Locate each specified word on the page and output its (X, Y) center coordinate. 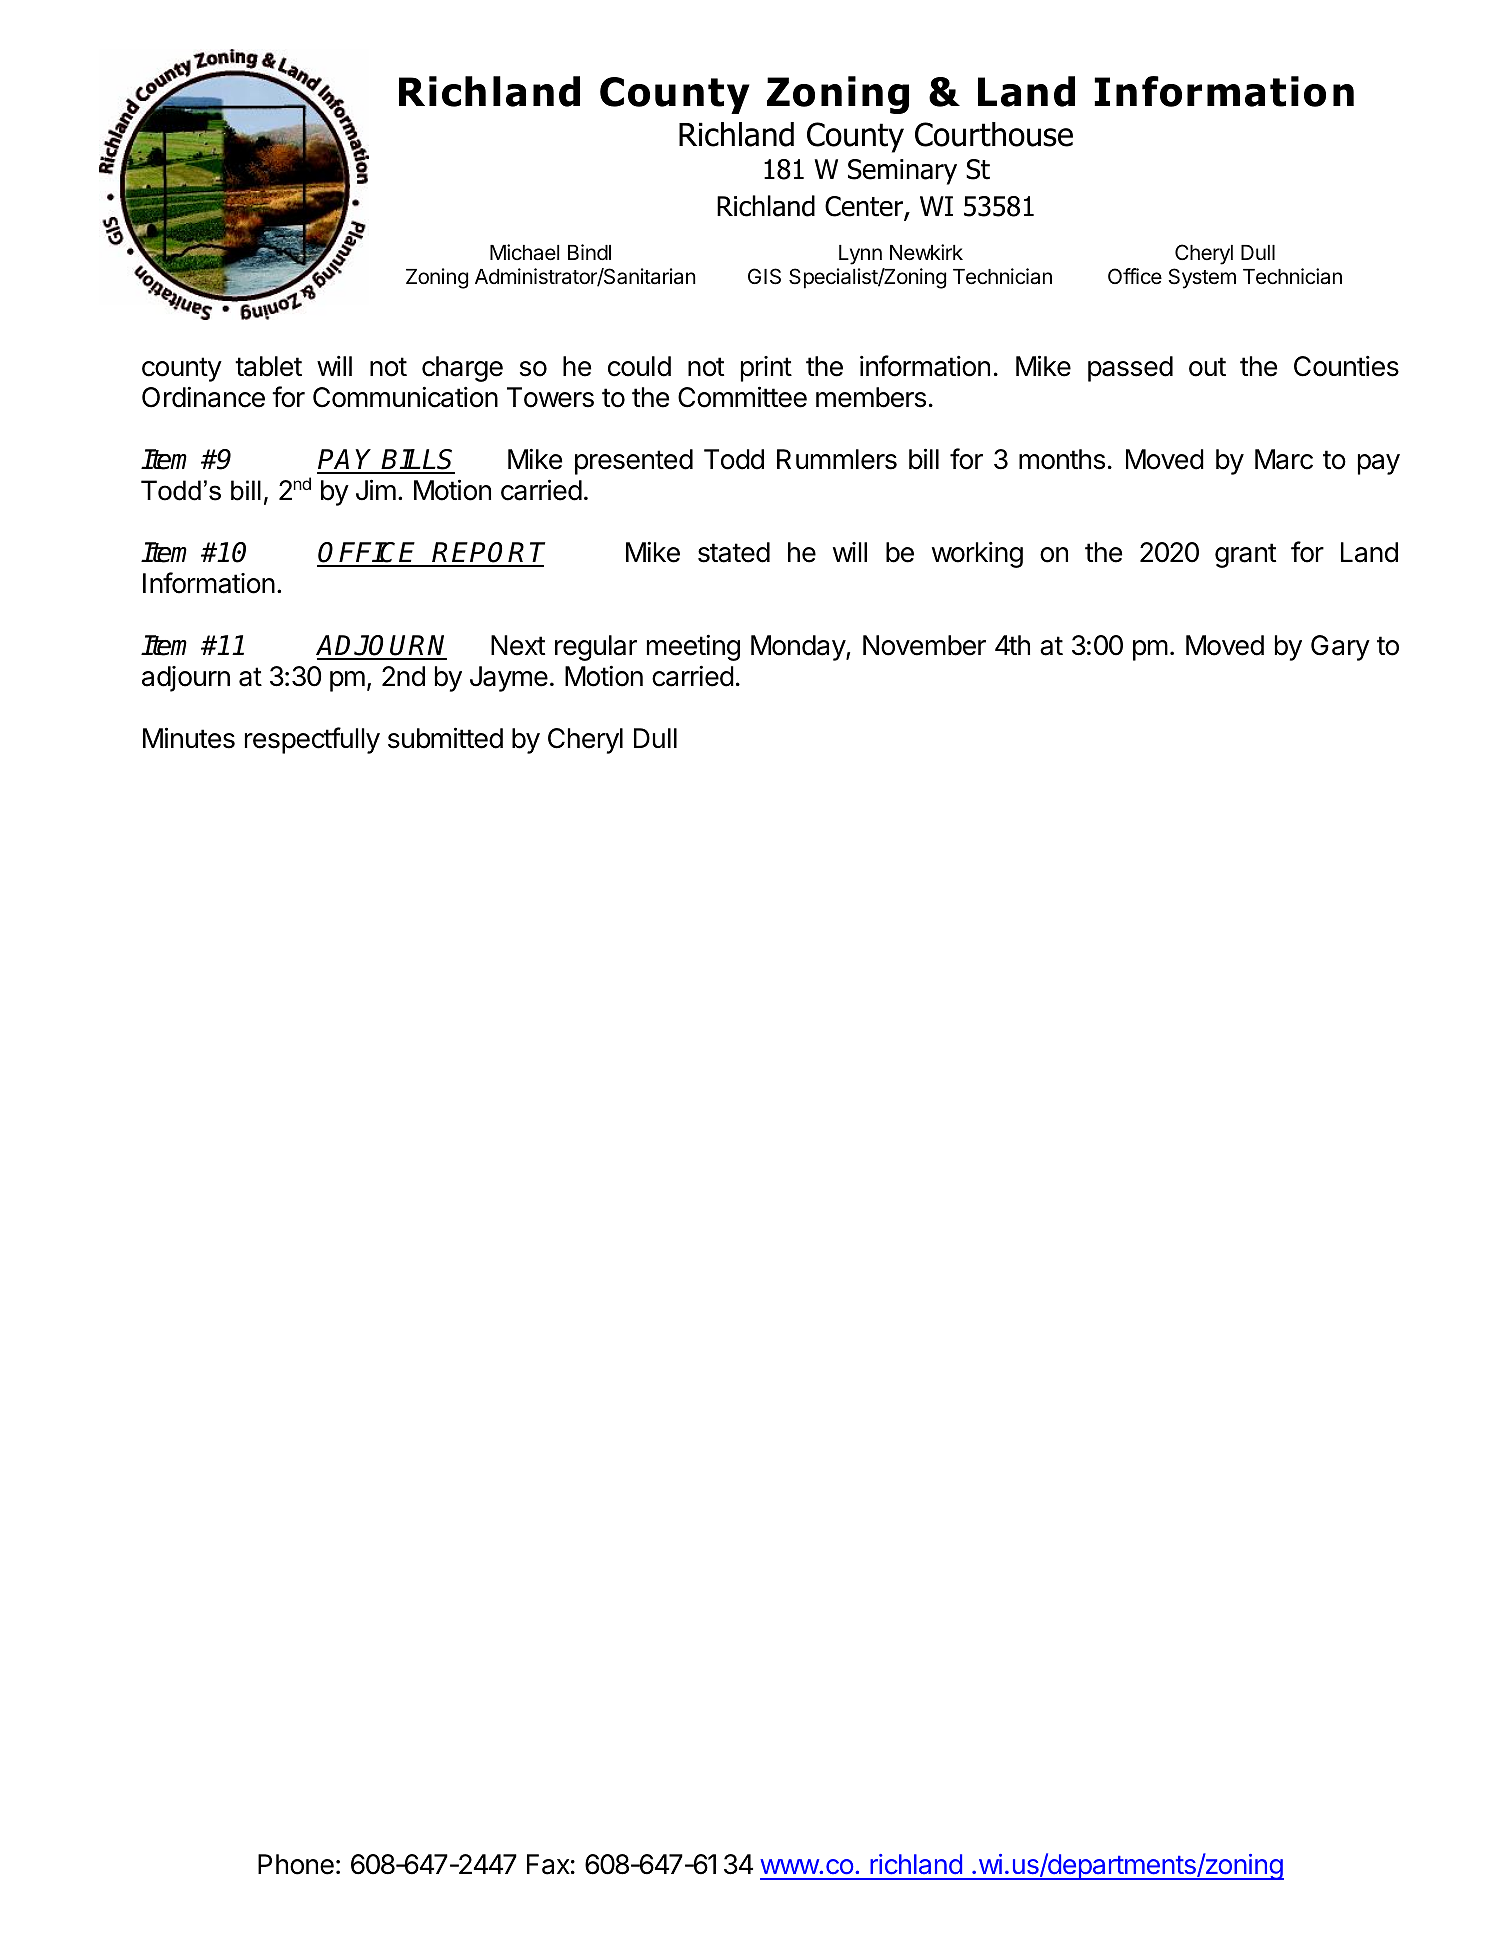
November (924, 645)
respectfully (312, 740)
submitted (445, 738)
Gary (1340, 648)
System (1202, 278)
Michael (524, 252)
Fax (548, 1864)
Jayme (509, 679)
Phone (296, 1864)
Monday (799, 648)
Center (865, 207)
